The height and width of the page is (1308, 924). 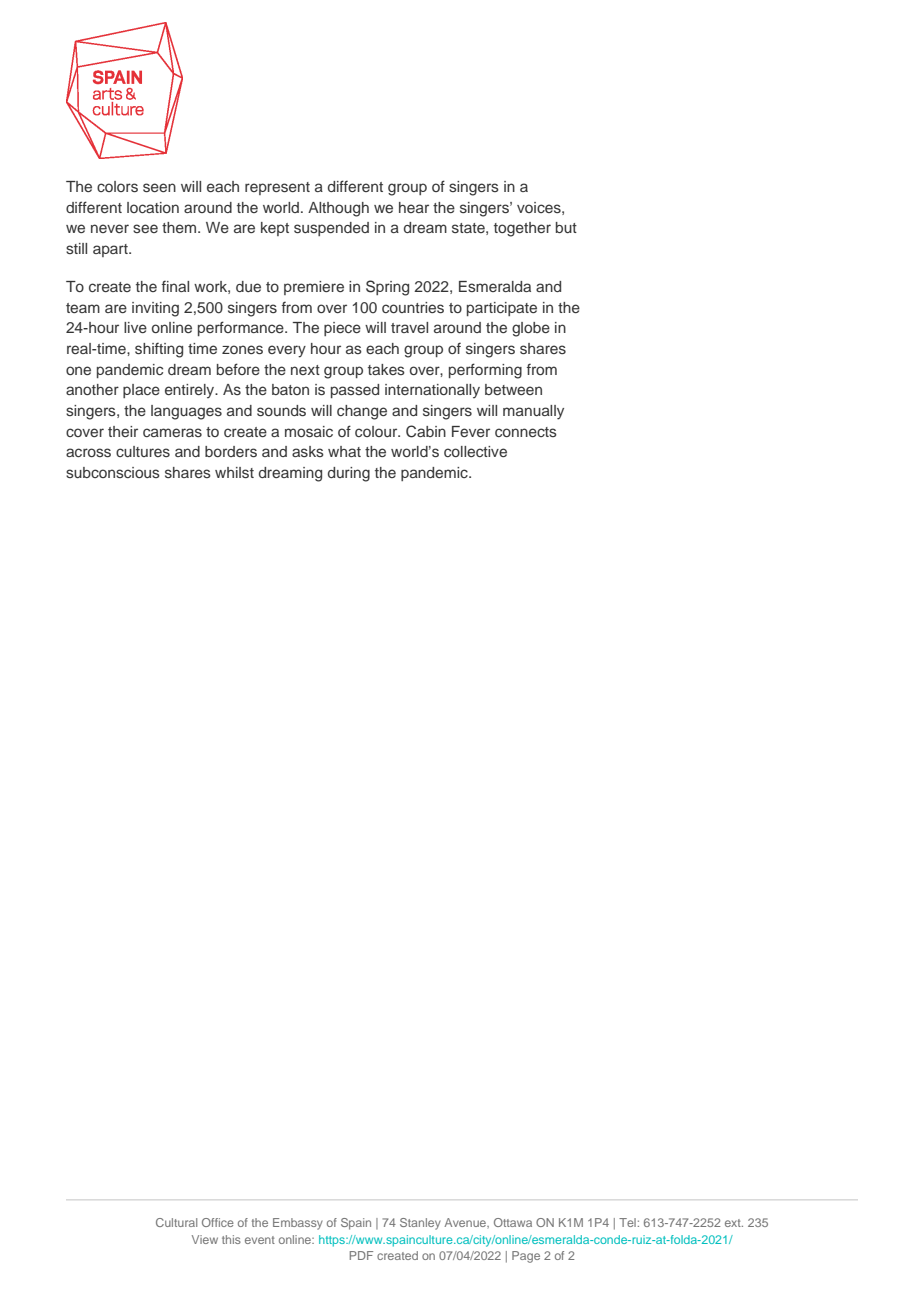 What do you see at coordinates (349, 474) in the page?
I see `during` at bounding box center [349, 474].
